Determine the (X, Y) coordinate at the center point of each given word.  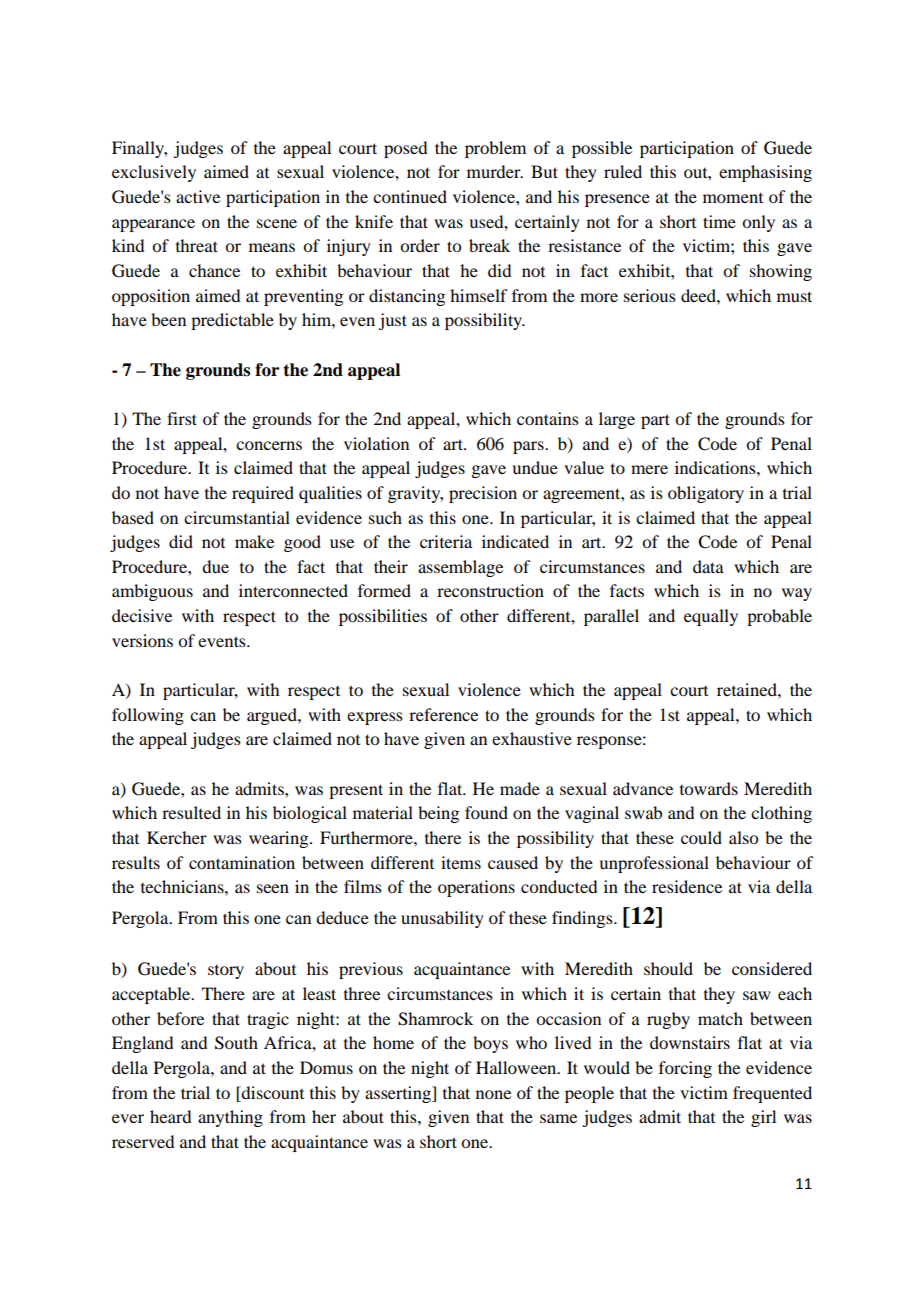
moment (733, 198)
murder (495, 171)
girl (763, 1118)
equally (711, 617)
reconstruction (490, 590)
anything (230, 1118)
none (493, 1094)
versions (142, 640)
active (198, 196)
